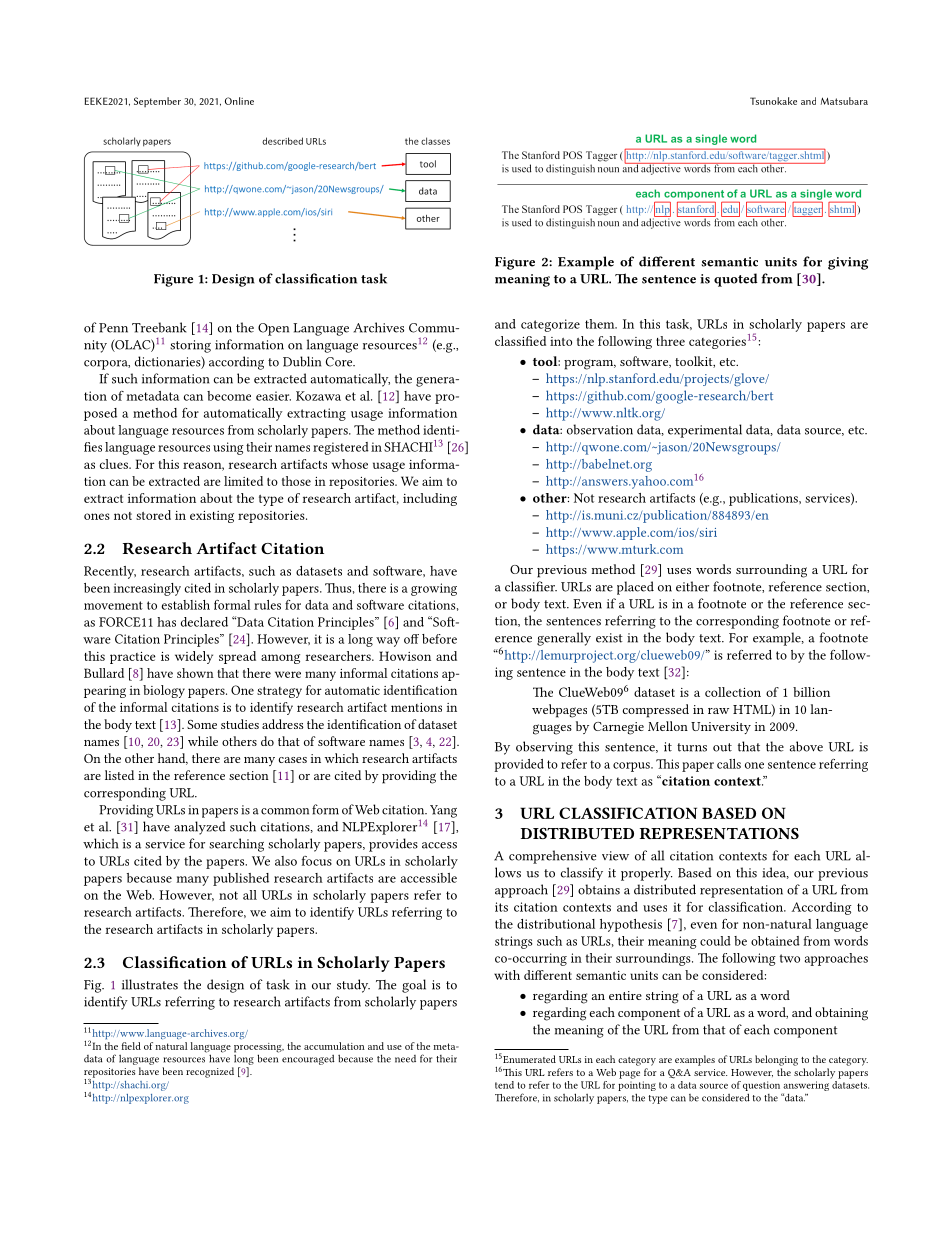 The height and width of the screenshot is (1233, 952). What do you see at coordinates (705, 431) in the screenshot?
I see `experimental` at bounding box center [705, 431].
